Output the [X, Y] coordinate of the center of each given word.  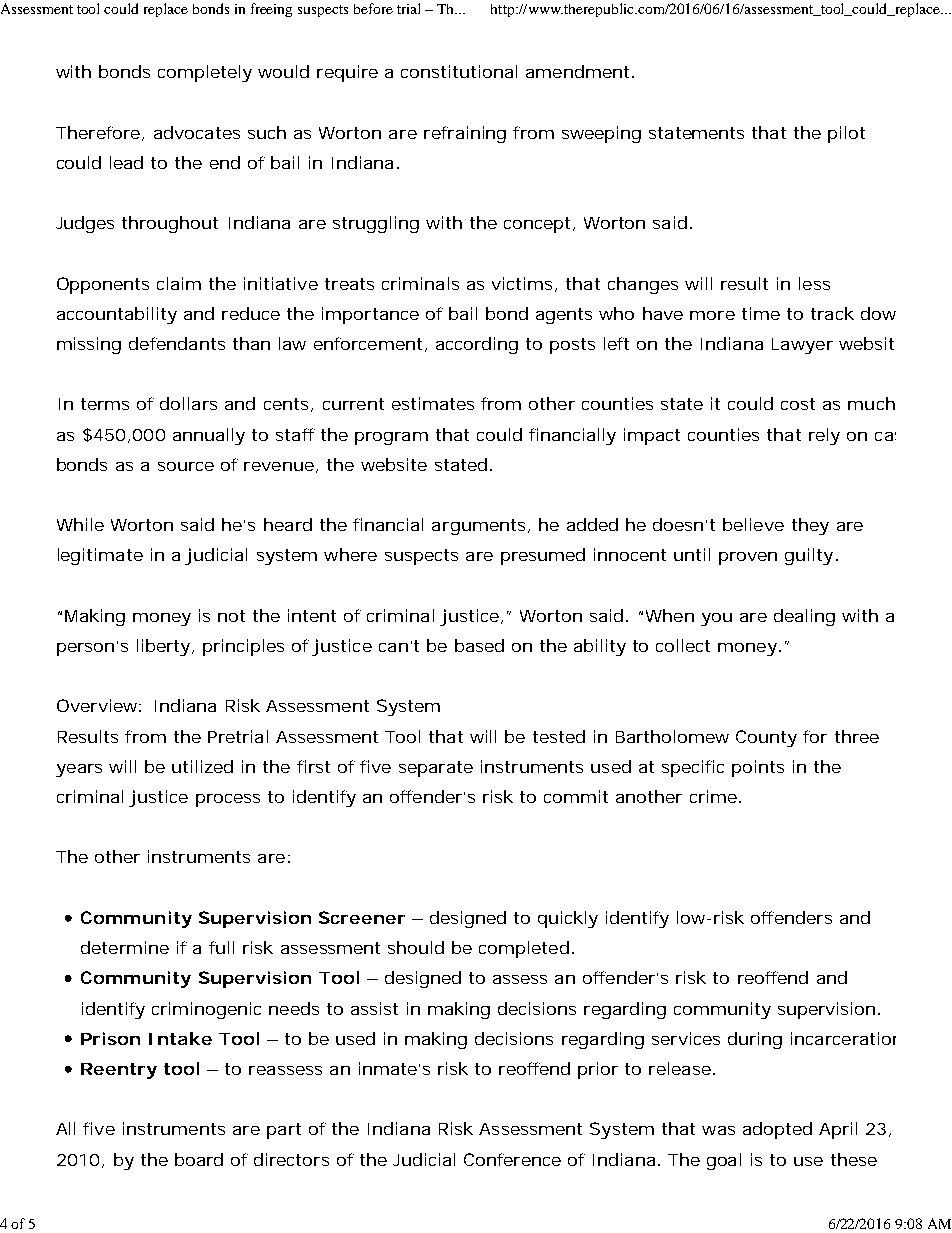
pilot [846, 134]
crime [713, 796]
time [761, 313]
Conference [512, 1159]
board [199, 1159]
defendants [177, 343]
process [228, 800]
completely [205, 73]
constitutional [459, 71]
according [477, 345]
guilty [809, 556]
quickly [568, 919]
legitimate [100, 556]
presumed [543, 556]
